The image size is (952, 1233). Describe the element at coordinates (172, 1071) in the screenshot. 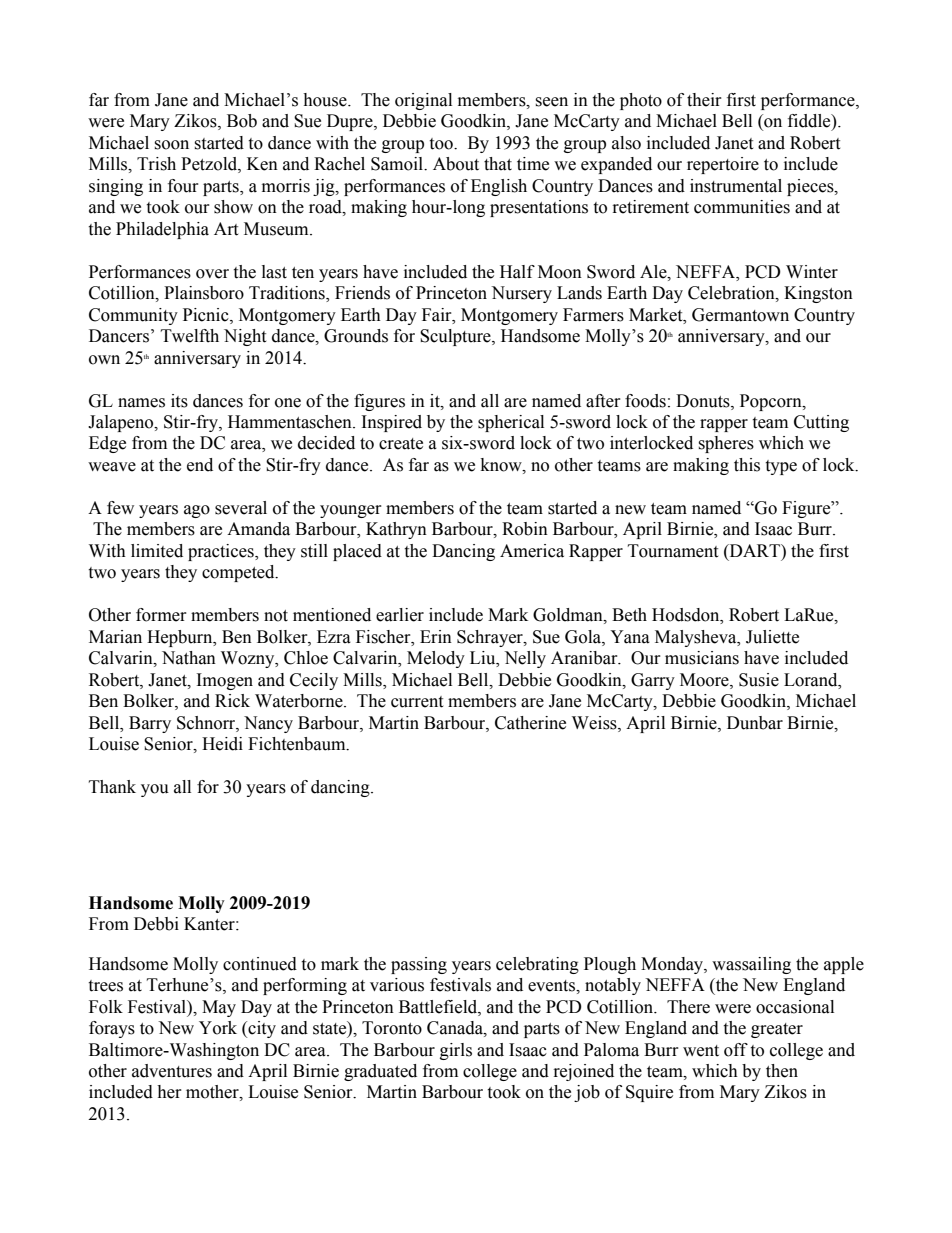

I see `adventures` at that location.
